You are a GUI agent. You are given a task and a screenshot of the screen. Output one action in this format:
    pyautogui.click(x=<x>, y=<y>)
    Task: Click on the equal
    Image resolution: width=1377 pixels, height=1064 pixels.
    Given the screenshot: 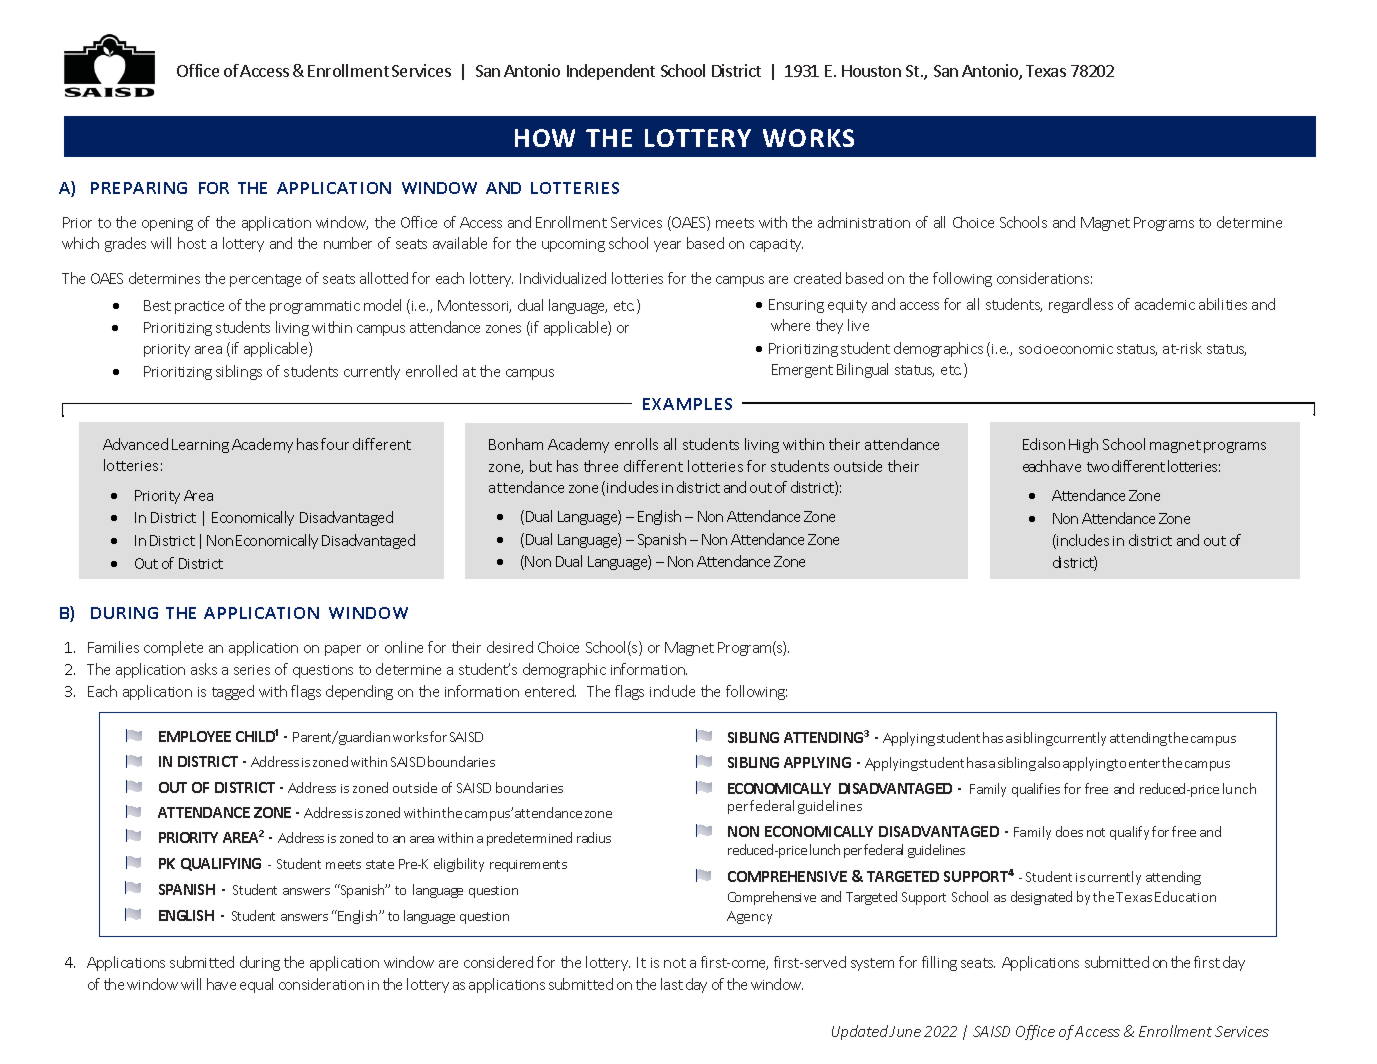 What is the action you would take?
    pyautogui.click(x=256, y=985)
